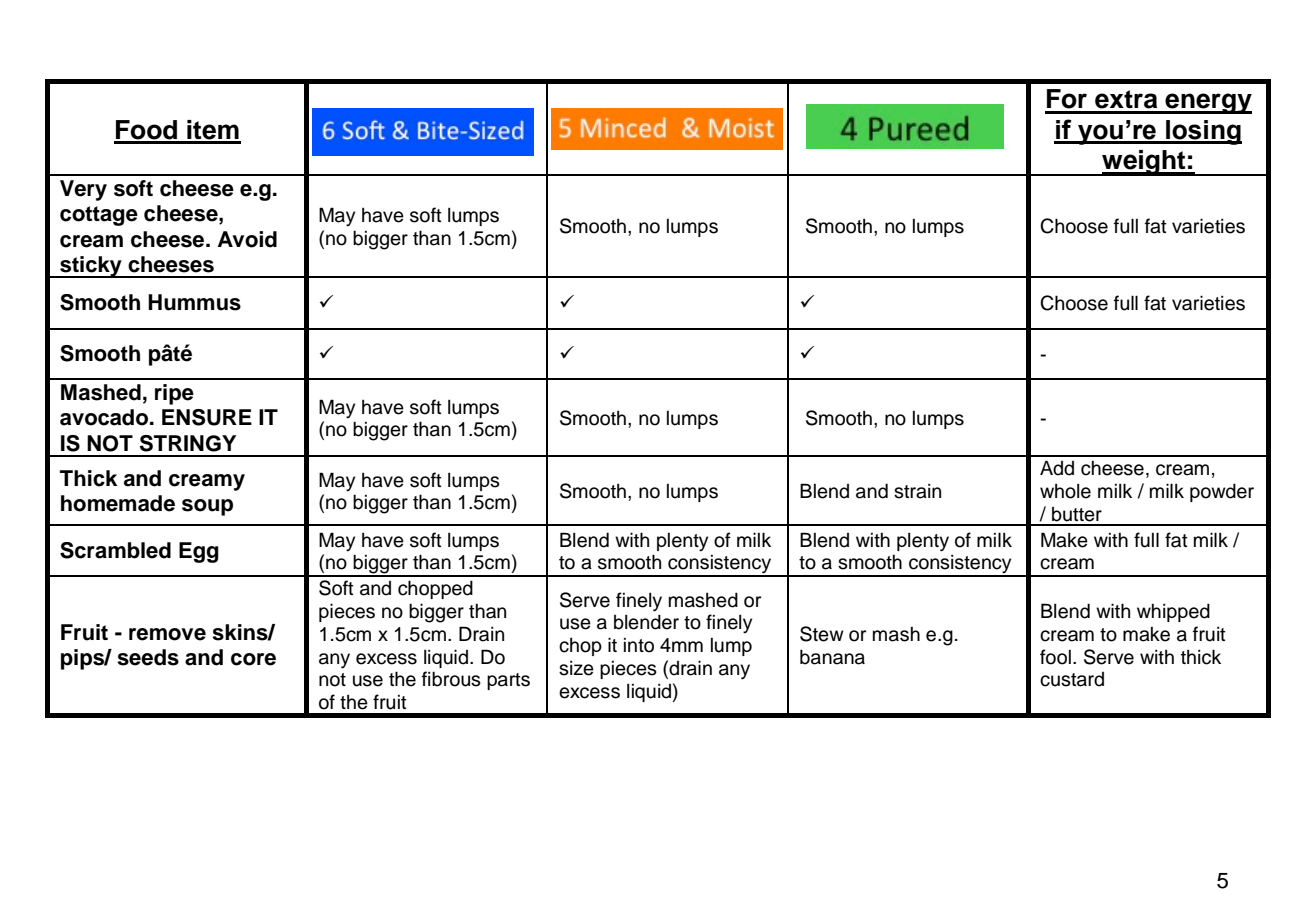  What do you see at coordinates (83, 190) in the screenshot?
I see `Very` at bounding box center [83, 190].
